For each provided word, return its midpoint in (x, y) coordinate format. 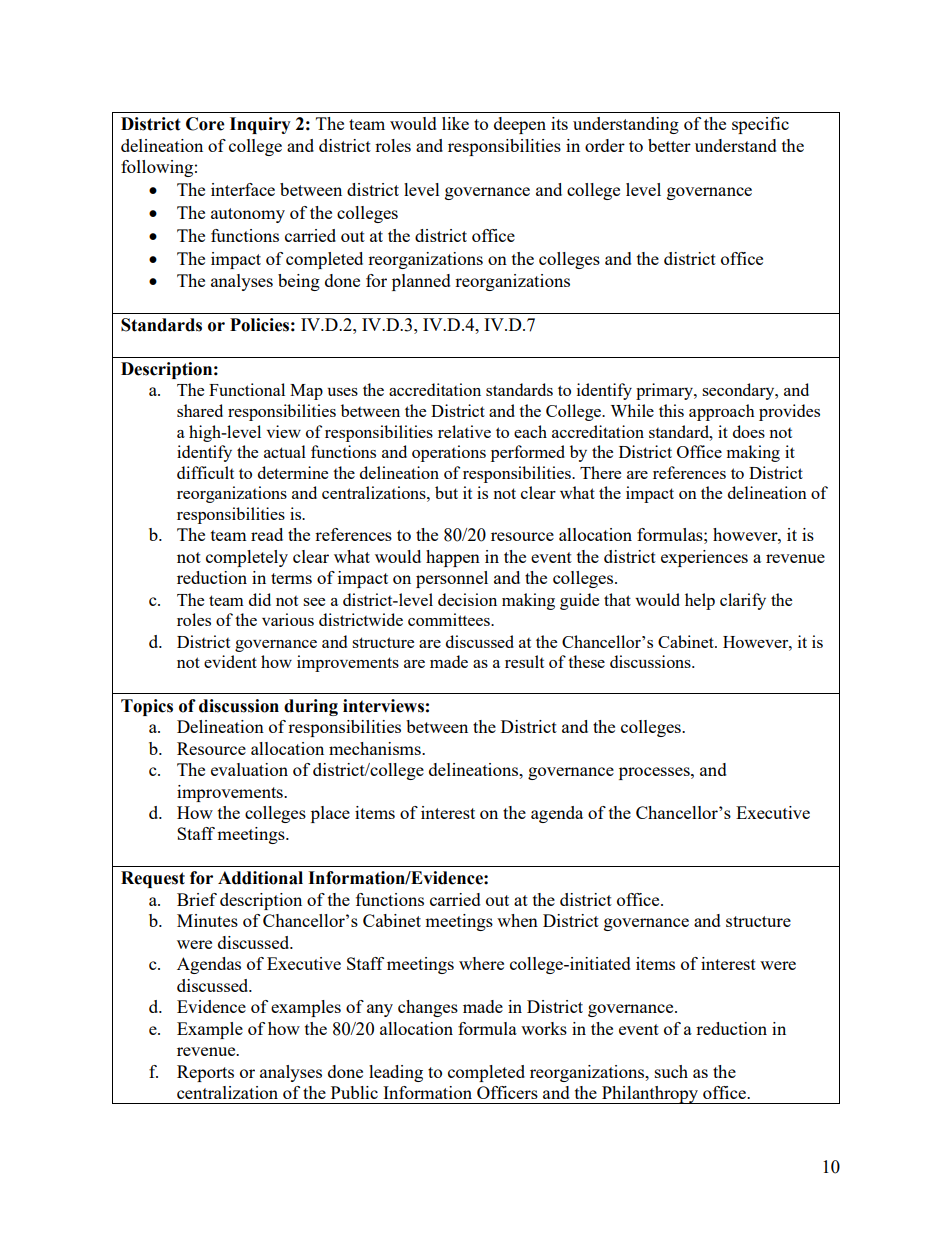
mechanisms (376, 748)
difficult (205, 472)
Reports (205, 1073)
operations (449, 453)
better (669, 145)
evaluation (249, 769)
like (455, 123)
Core (205, 124)
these (586, 661)
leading (396, 1073)
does (749, 431)
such (671, 1071)
